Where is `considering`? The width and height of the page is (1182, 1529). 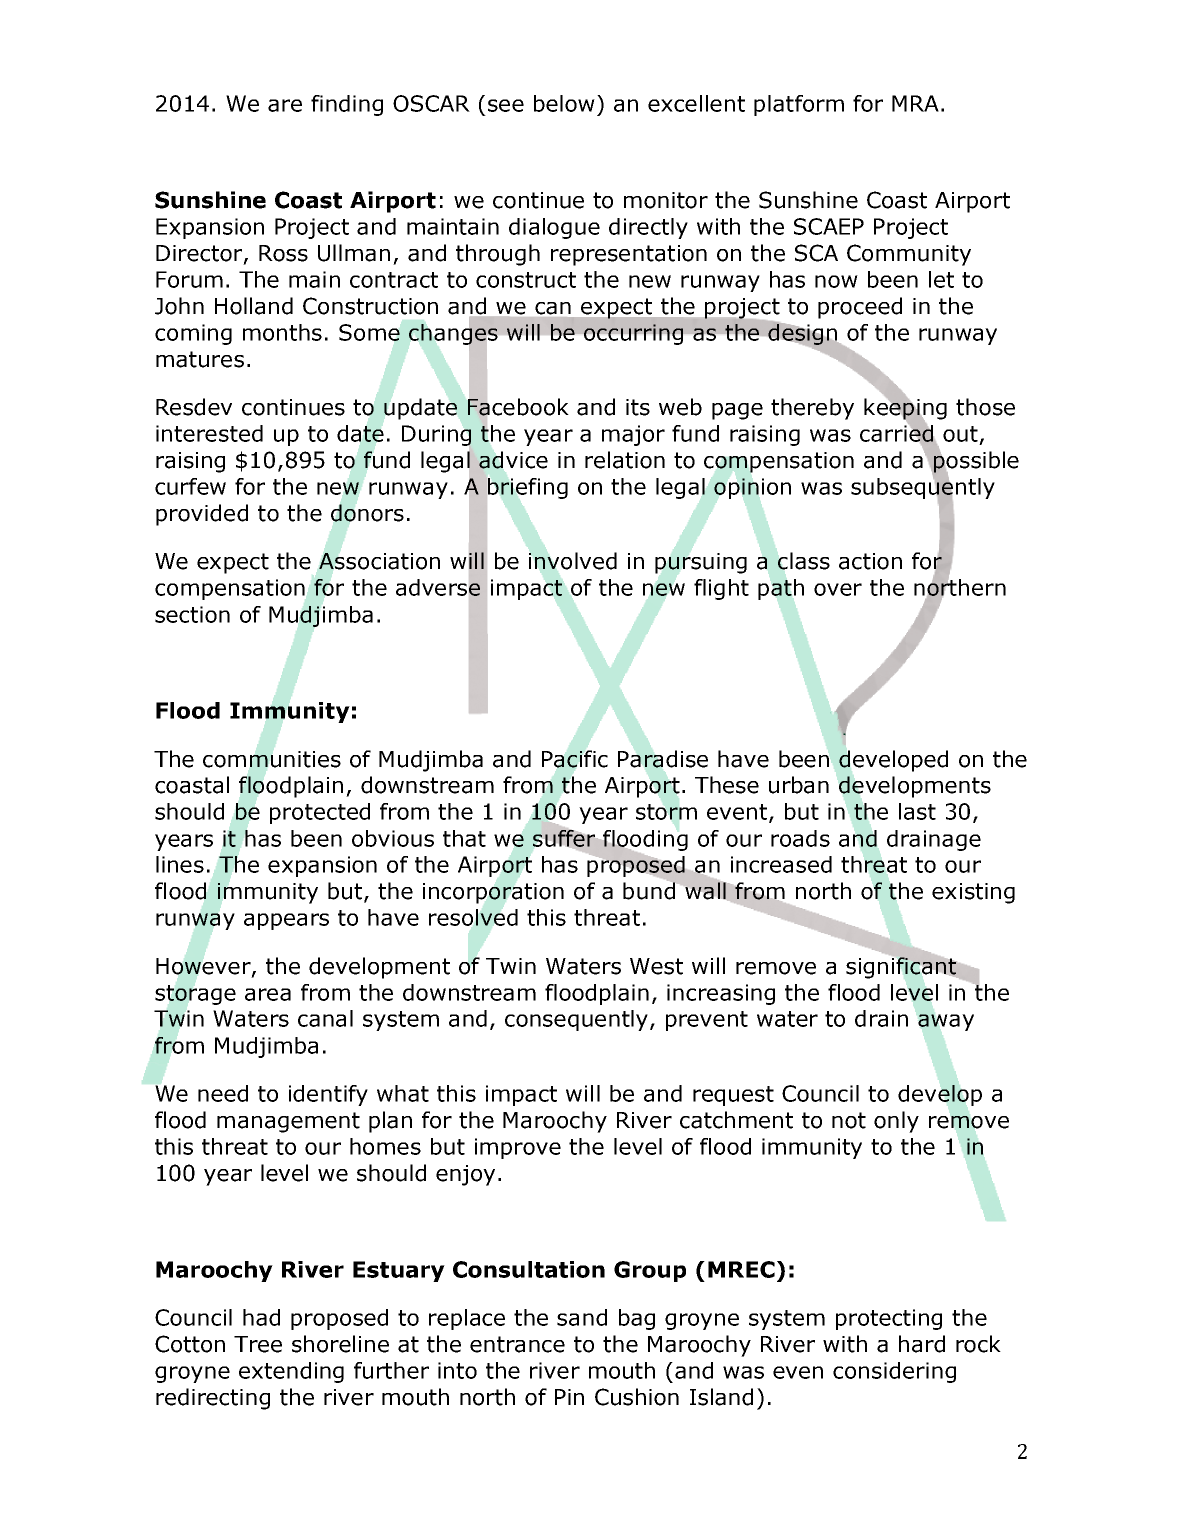
considering is located at coordinates (894, 1372).
